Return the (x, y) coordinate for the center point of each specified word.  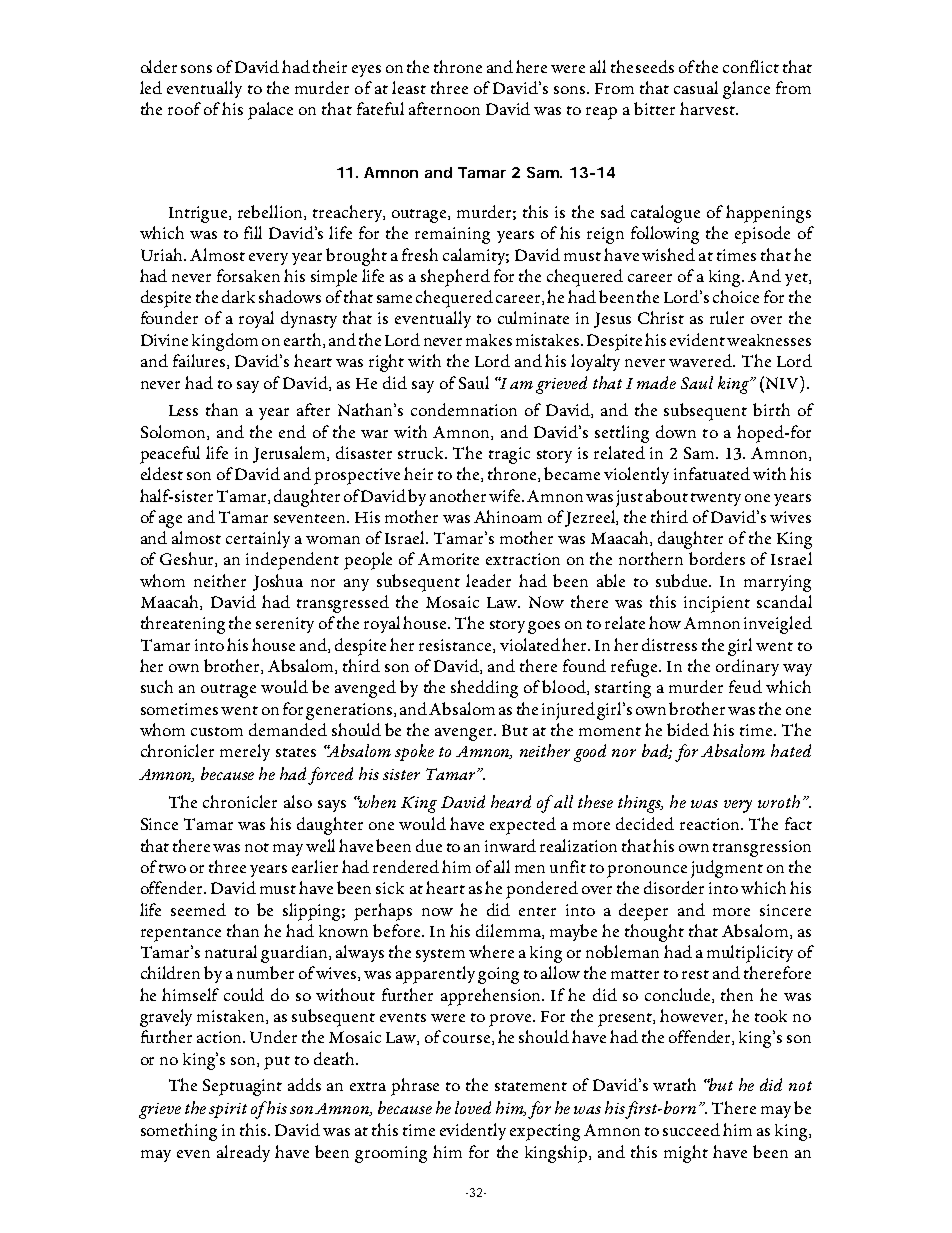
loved (473, 1107)
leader (488, 580)
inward (510, 845)
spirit (228, 1110)
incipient (717, 604)
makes (489, 340)
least (409, 87)
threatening (183, 625)
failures (200, 361)
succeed (691, 1129)
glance (746, 90)
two (172, 868)
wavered (702, 360)
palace (270, 111)
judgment (727, 869)
